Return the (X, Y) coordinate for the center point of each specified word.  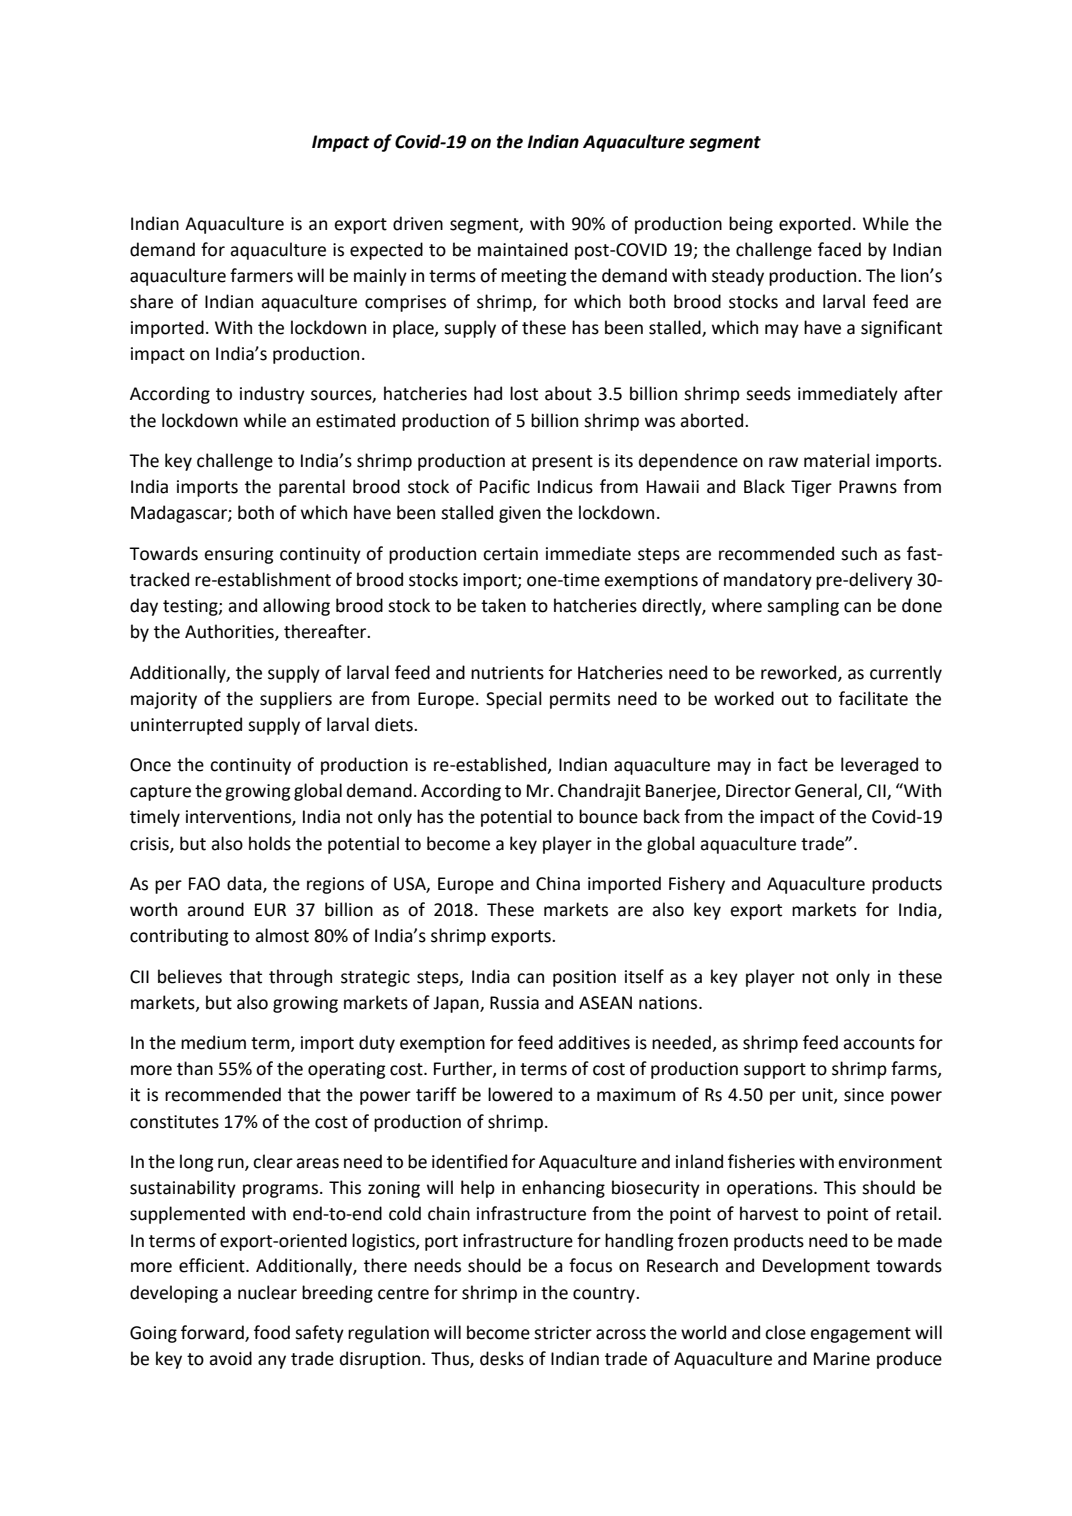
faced (839, 249)
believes (190, 976)
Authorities (230, 632)
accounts (879, 1043)
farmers (261, 275)
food (272, 1332)
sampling (803, 607)
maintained (523, 249)
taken (503, 605)
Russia (514, 1003)
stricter (563, 1333)
